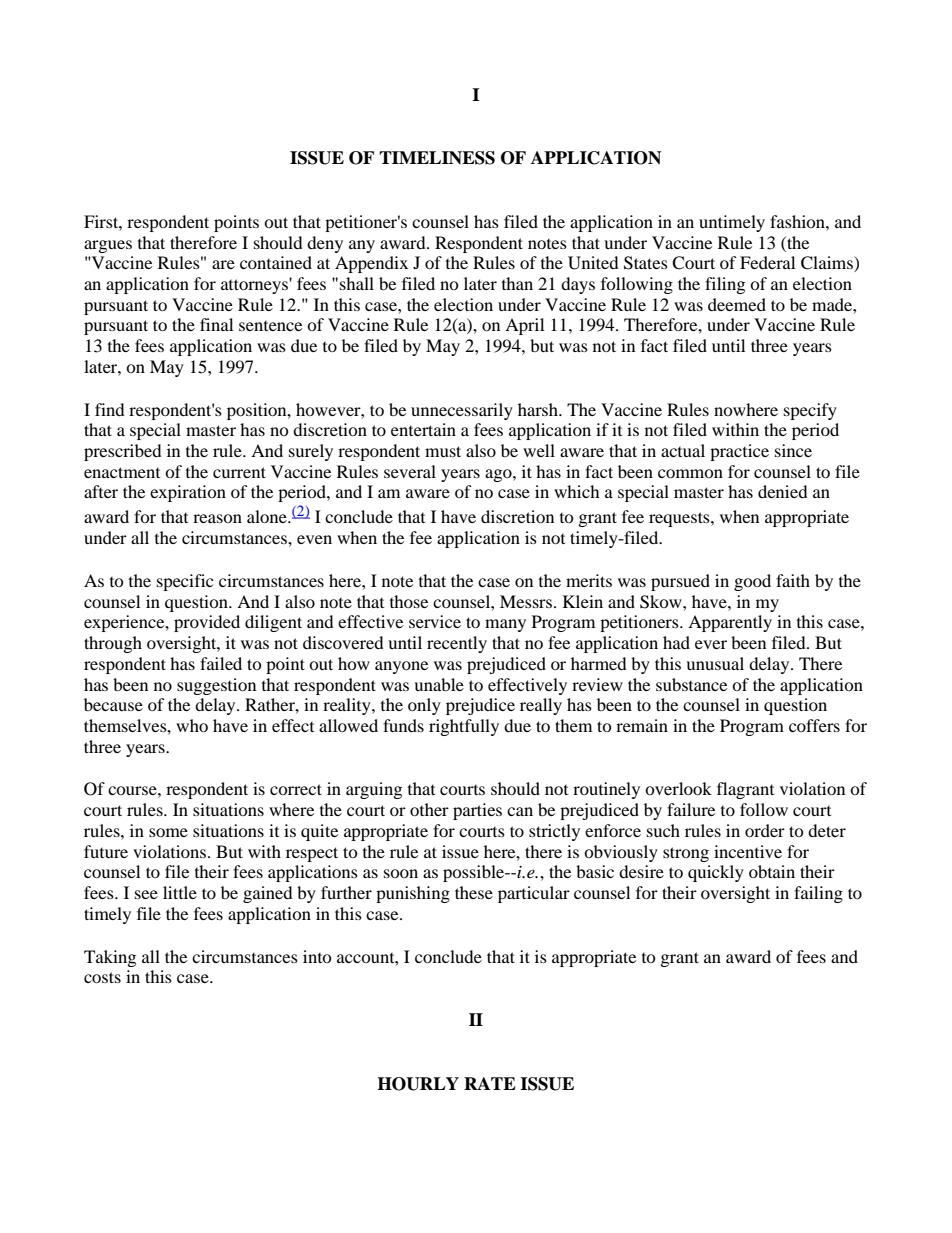 Image resolution: width=952 pixels, height=1233 pixels. I want to click on specify, so click(810, 411).
